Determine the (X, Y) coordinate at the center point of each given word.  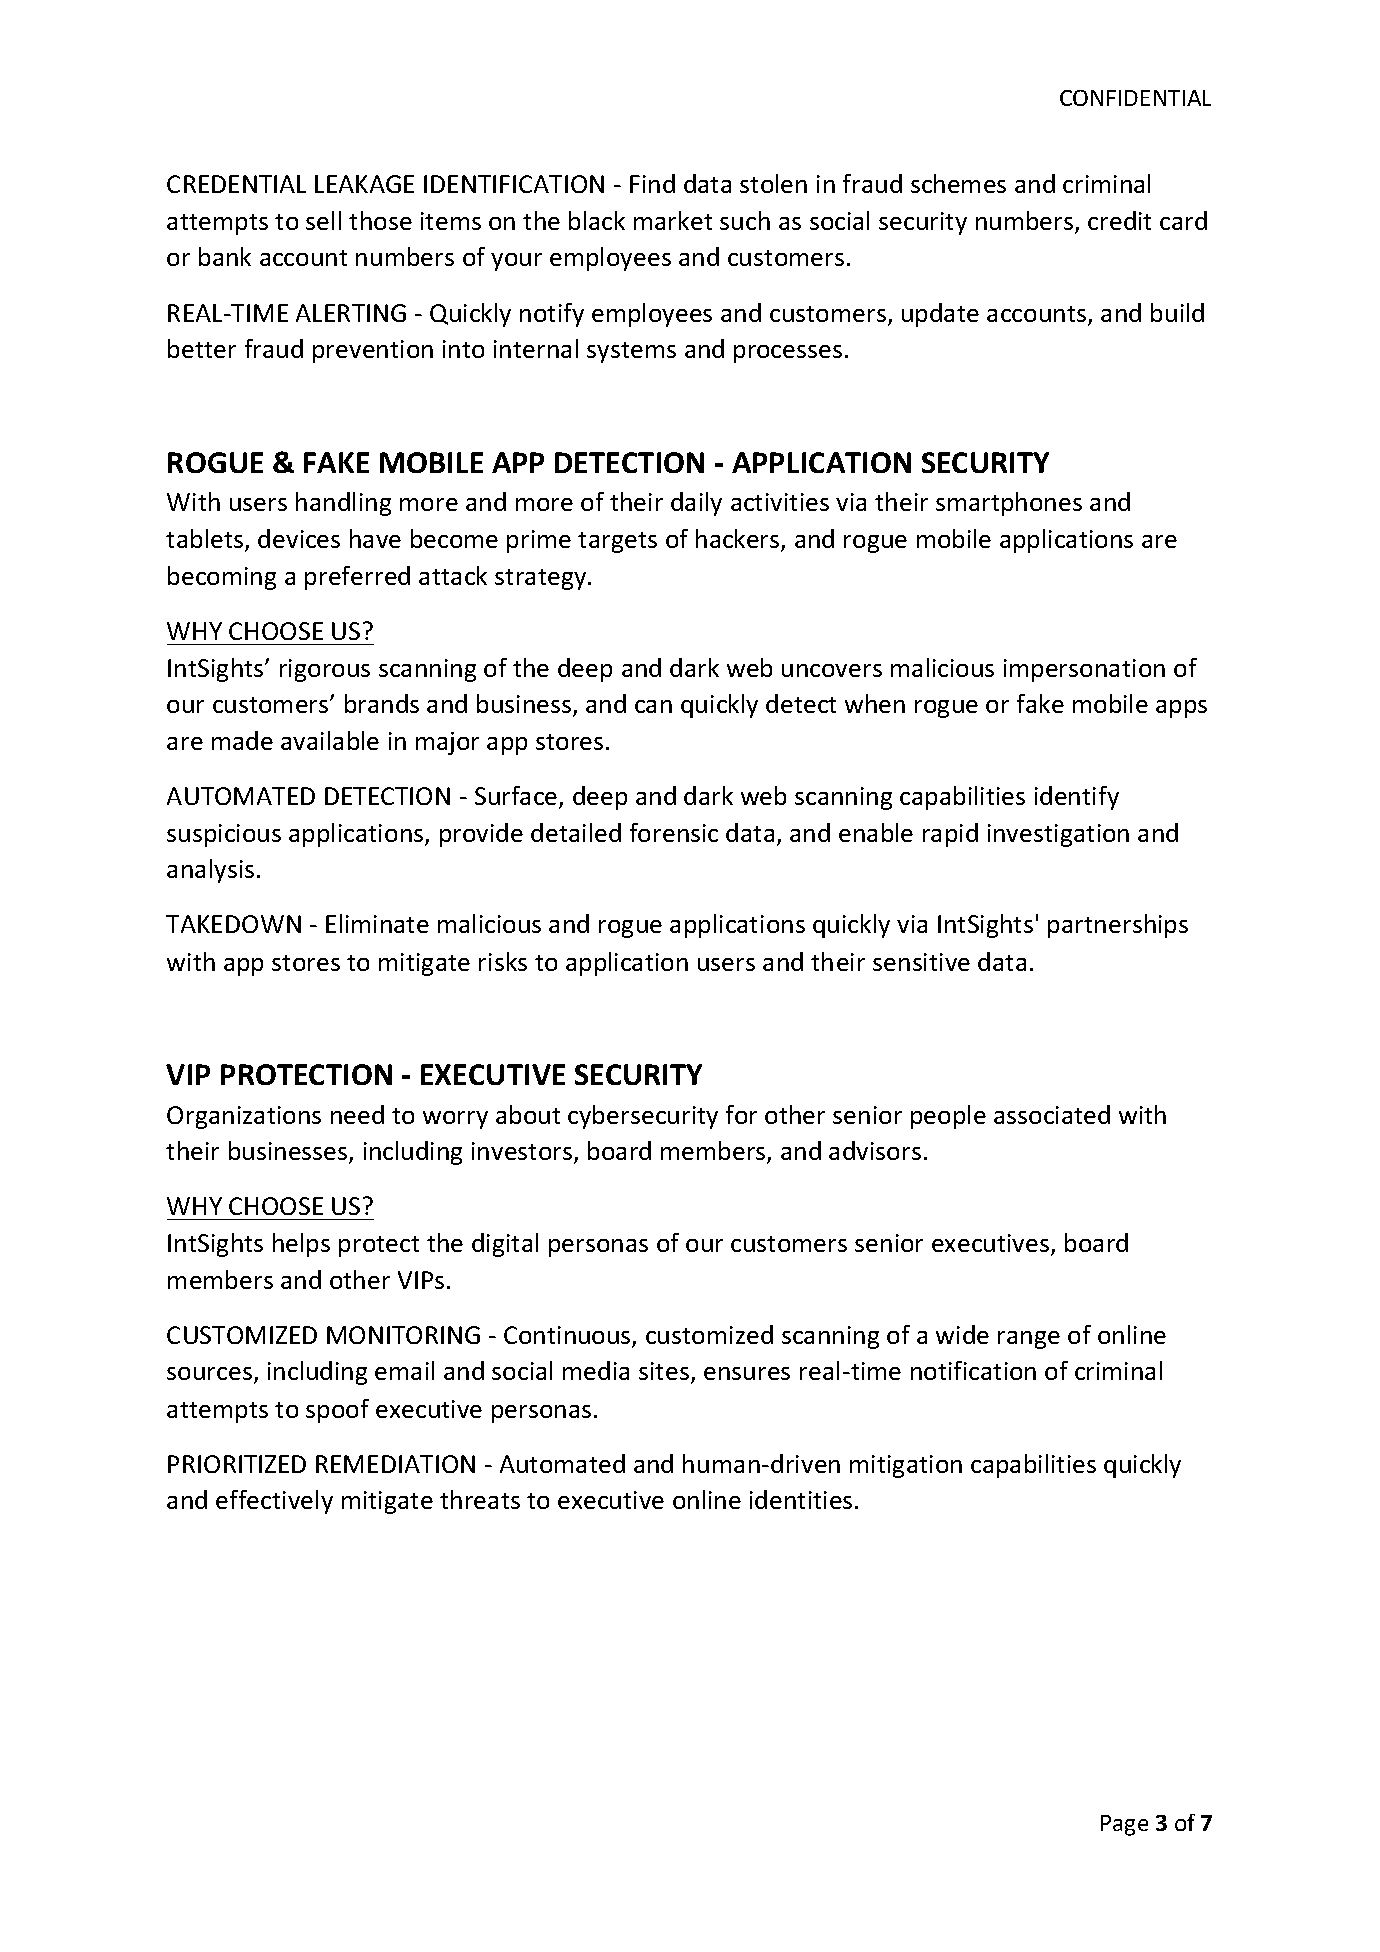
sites (664, 1371)
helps (301, 1245)
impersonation (1084, 670)
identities (801, 1499)
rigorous (325, 670)
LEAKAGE (364, 184)
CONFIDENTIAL (1135, 98)
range (1029, 1340)
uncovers (832, 670)
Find (652, 183)
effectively (274, 1502)
